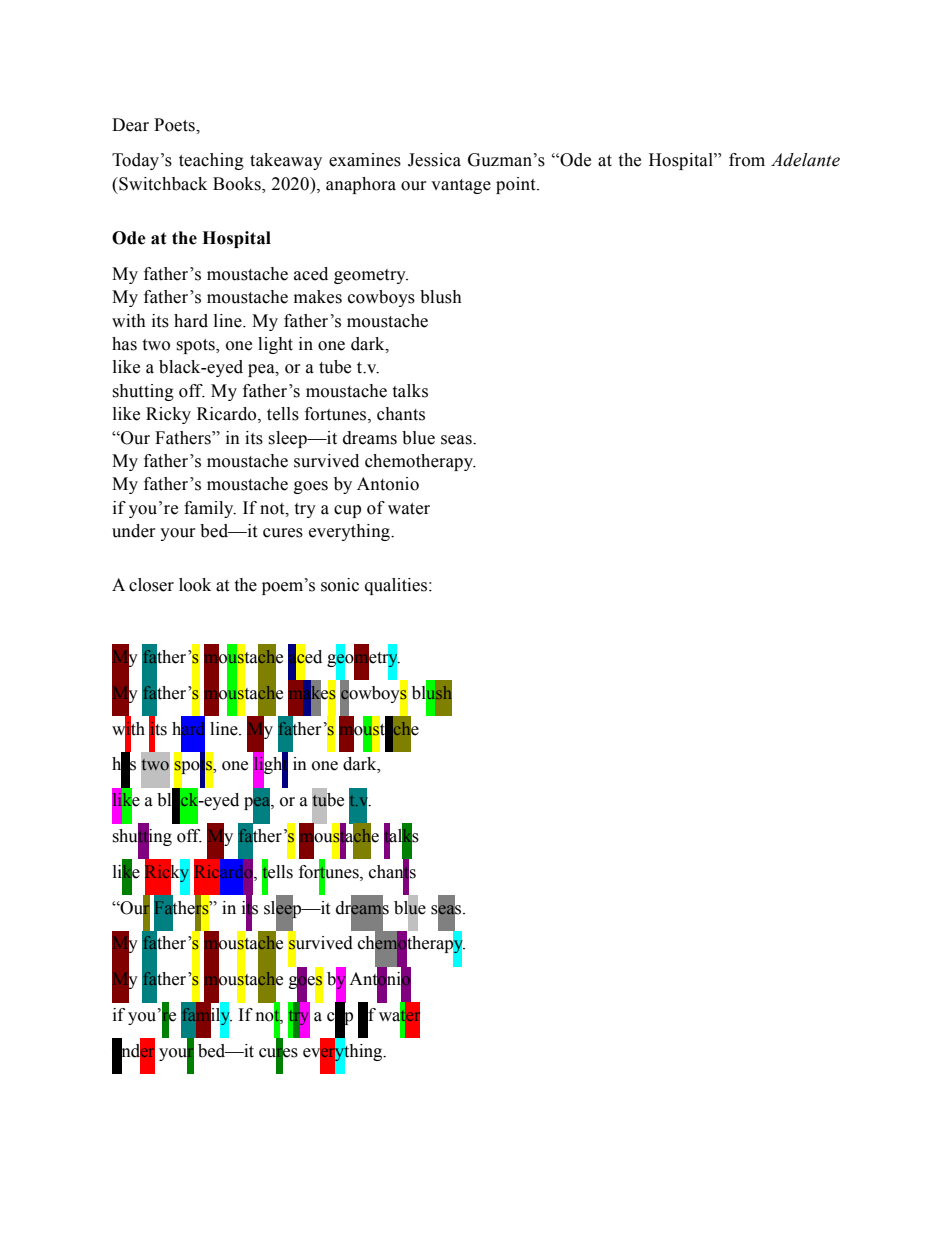 The height and width of the screenshot is (1233, 952). What do you see at coordinates (517, 185) in the screenshot?
I see `point` at bounding box center [517, 185].
